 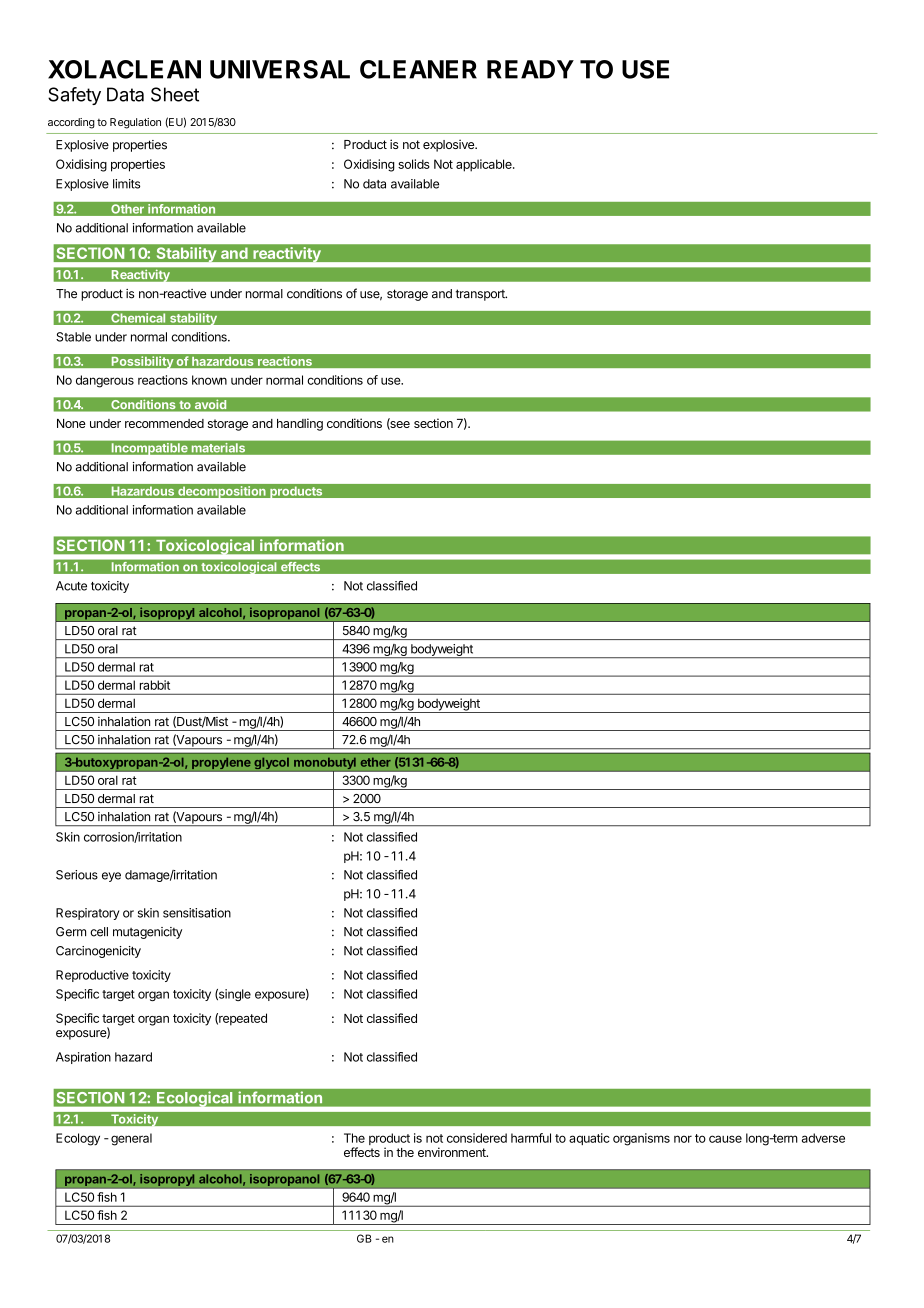 I want to click on ether, so click(x=376, y=762).
